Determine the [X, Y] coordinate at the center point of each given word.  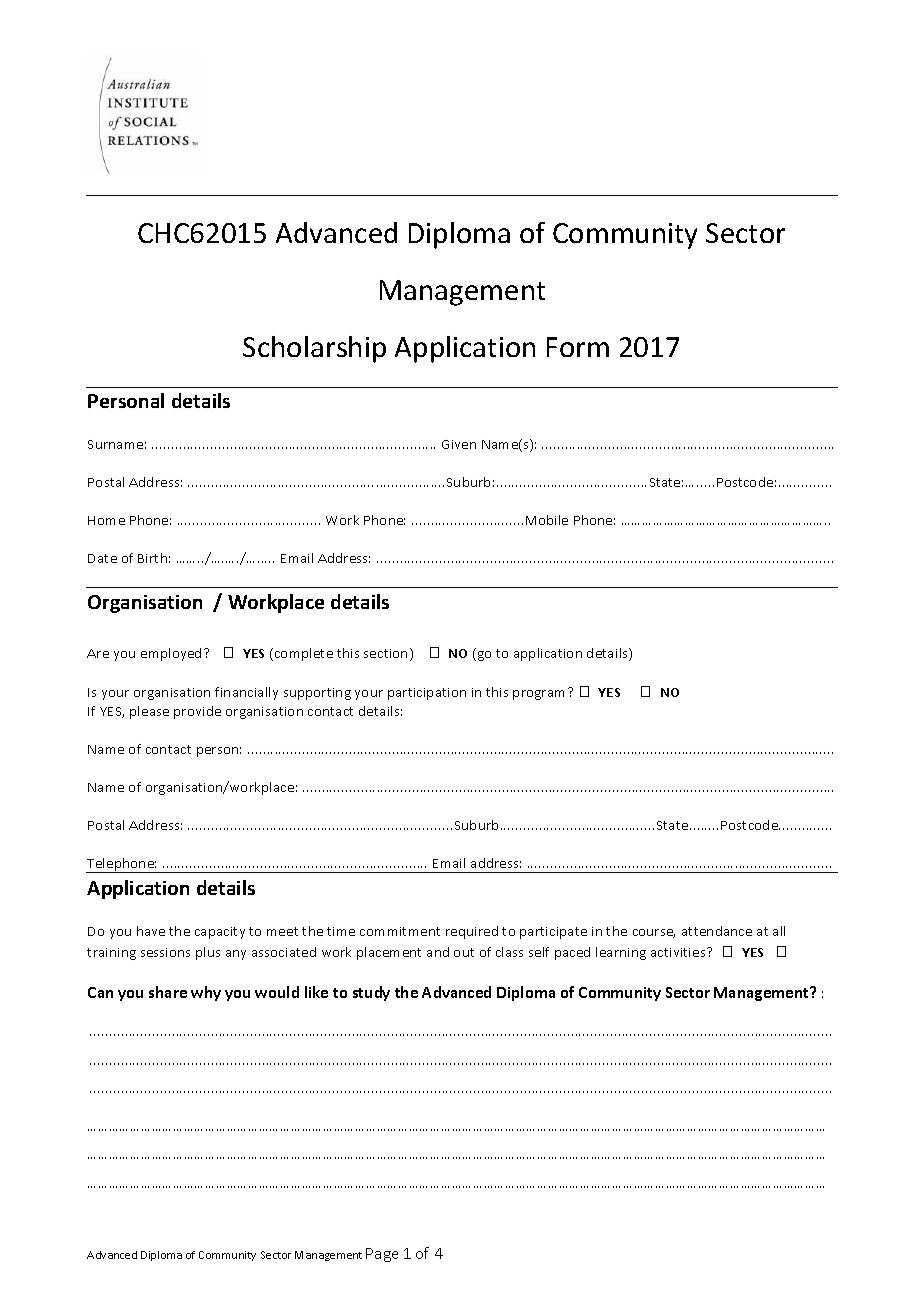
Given [459, 444]
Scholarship [314, 349]
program [538, 695]
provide [197, 712]
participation [427, 694]
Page [382, 1255]
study [371, 993]
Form [578, 347]
